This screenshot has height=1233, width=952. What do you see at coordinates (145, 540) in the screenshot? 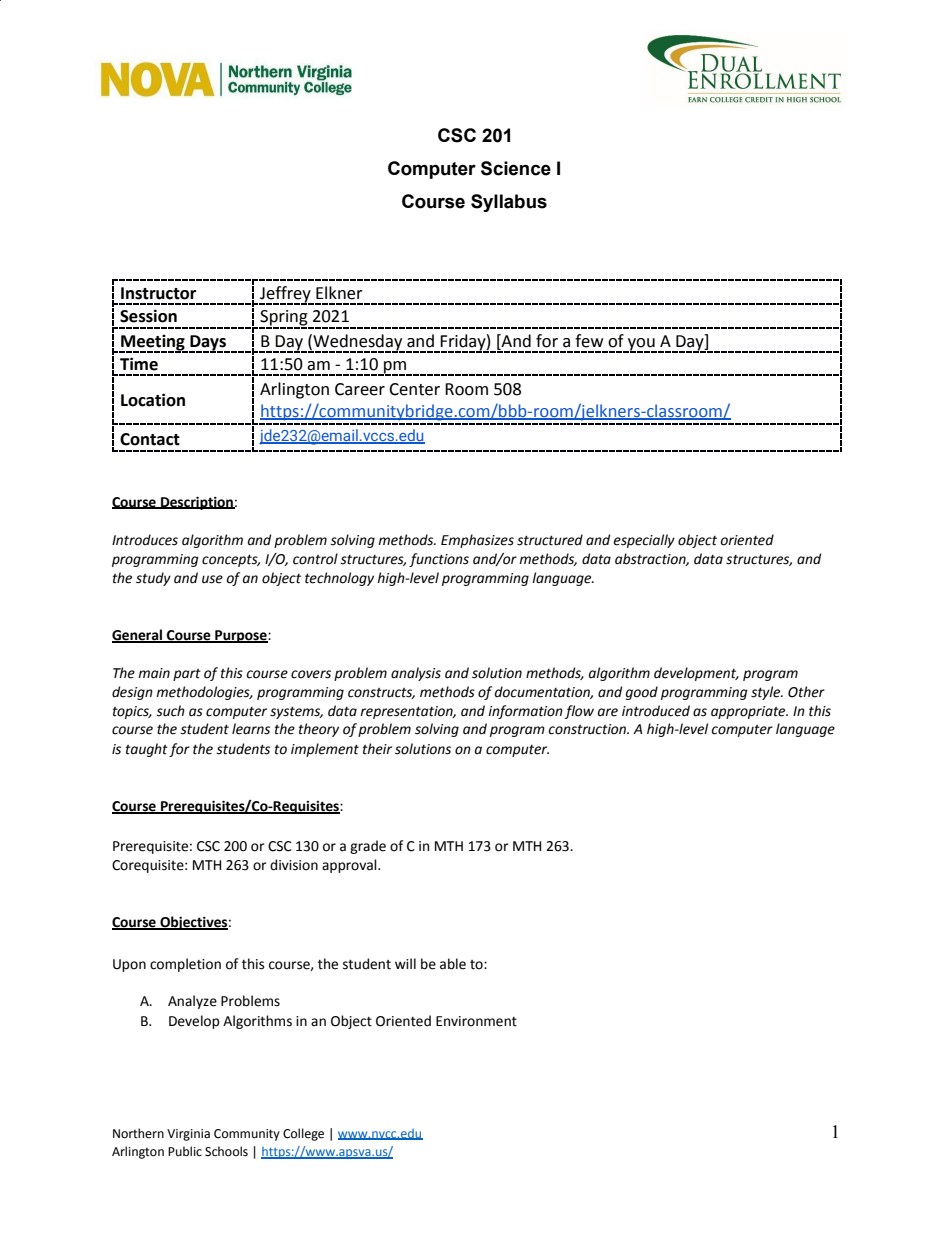
I see `Introduces` at bounding box center [145, 540].
